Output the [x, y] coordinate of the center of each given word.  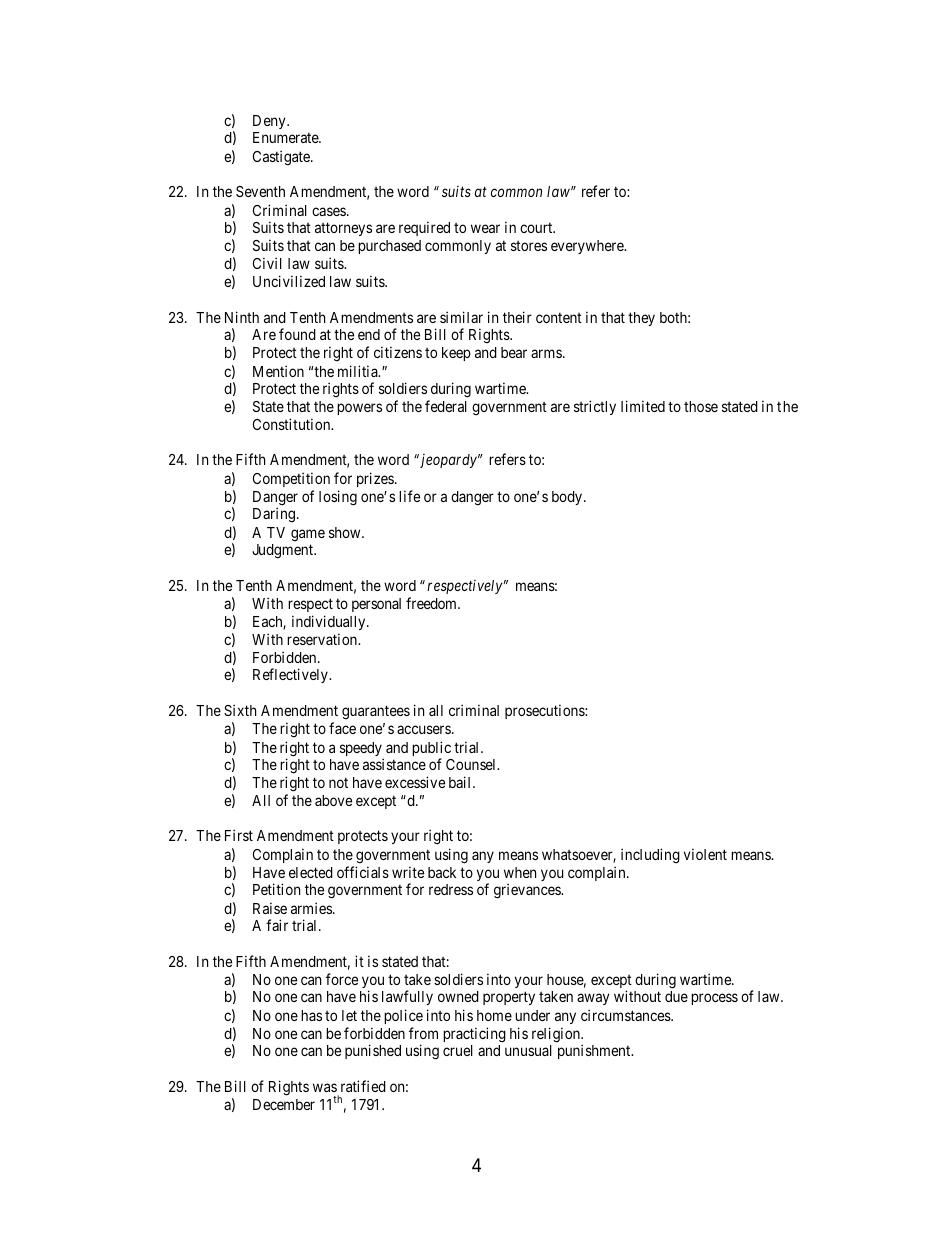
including [650, 856]
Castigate [282, 157]
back [442, 872]
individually [330, 622]
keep [456, 354]
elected [311, 872]
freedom [432, 603]
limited [643, 406]
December [284, 1104]
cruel [458, 1050]
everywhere [588, 247]
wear [485, 228]
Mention [278, 371]
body [568, 498]
